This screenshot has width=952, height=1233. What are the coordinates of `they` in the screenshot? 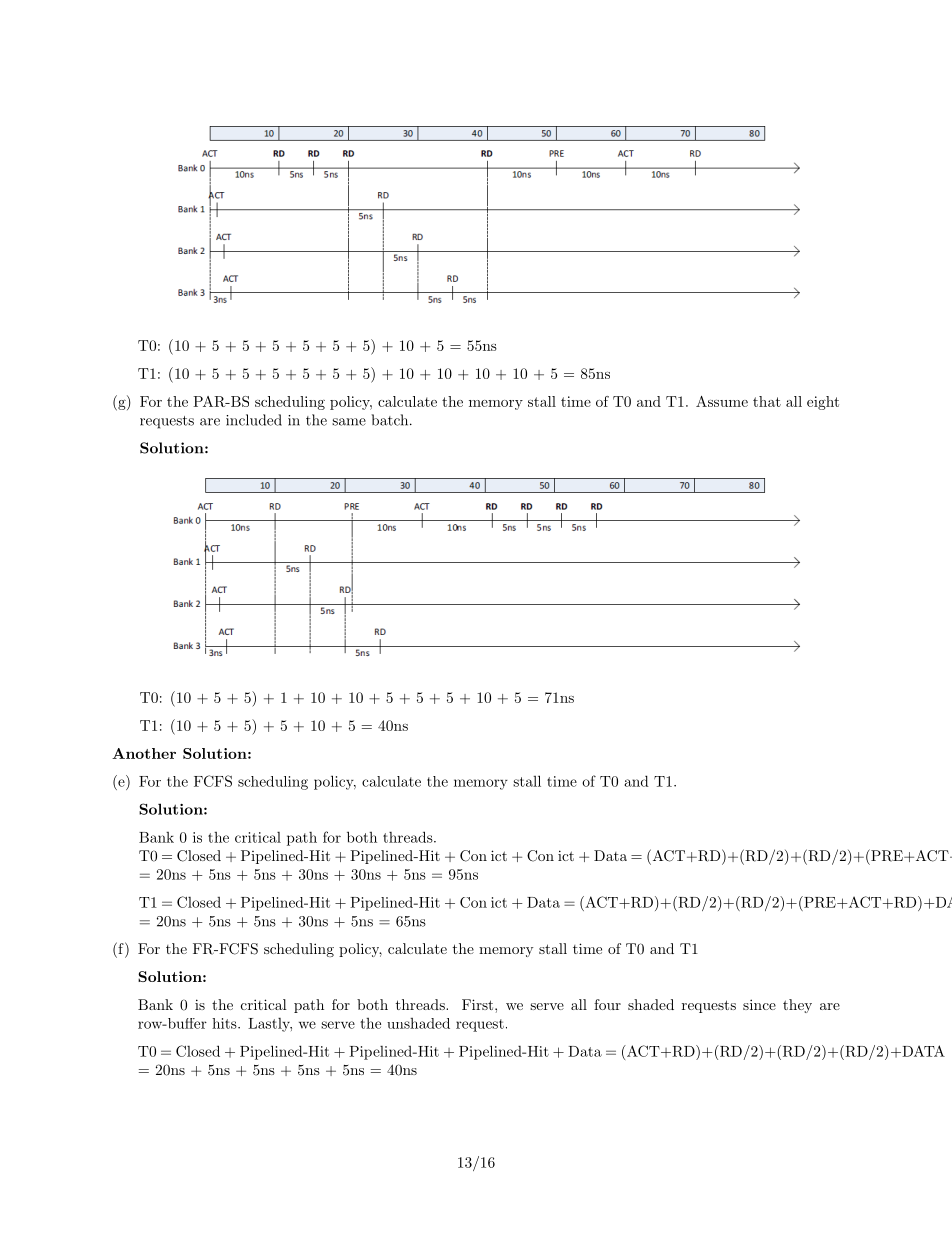 It's located at (797, 1006).
